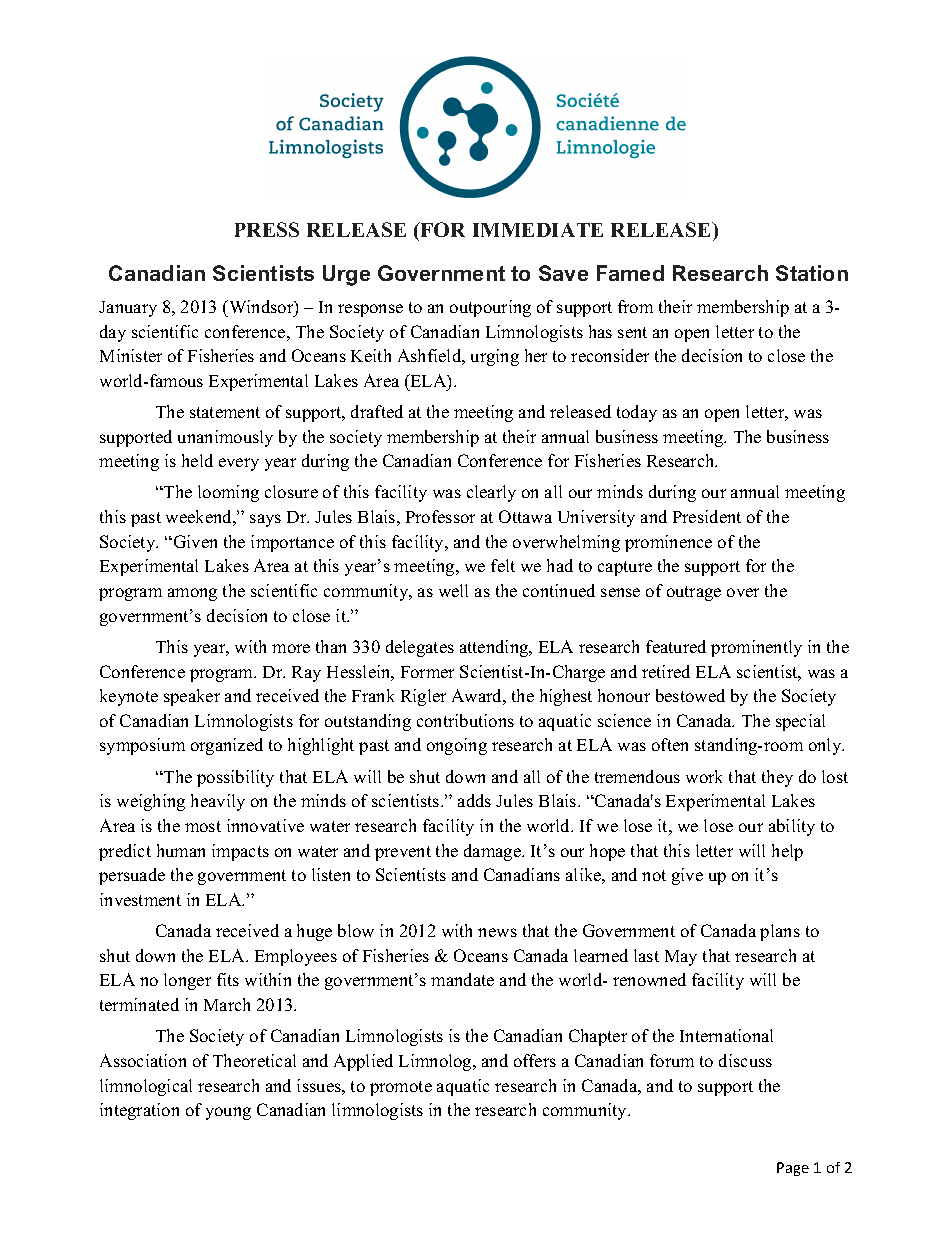 The height and width of the page is (1233, 952). What do you see at coordinates (538, 230) in the page?
I see `IMMEDIATE` at bounding box center [538, 230].
